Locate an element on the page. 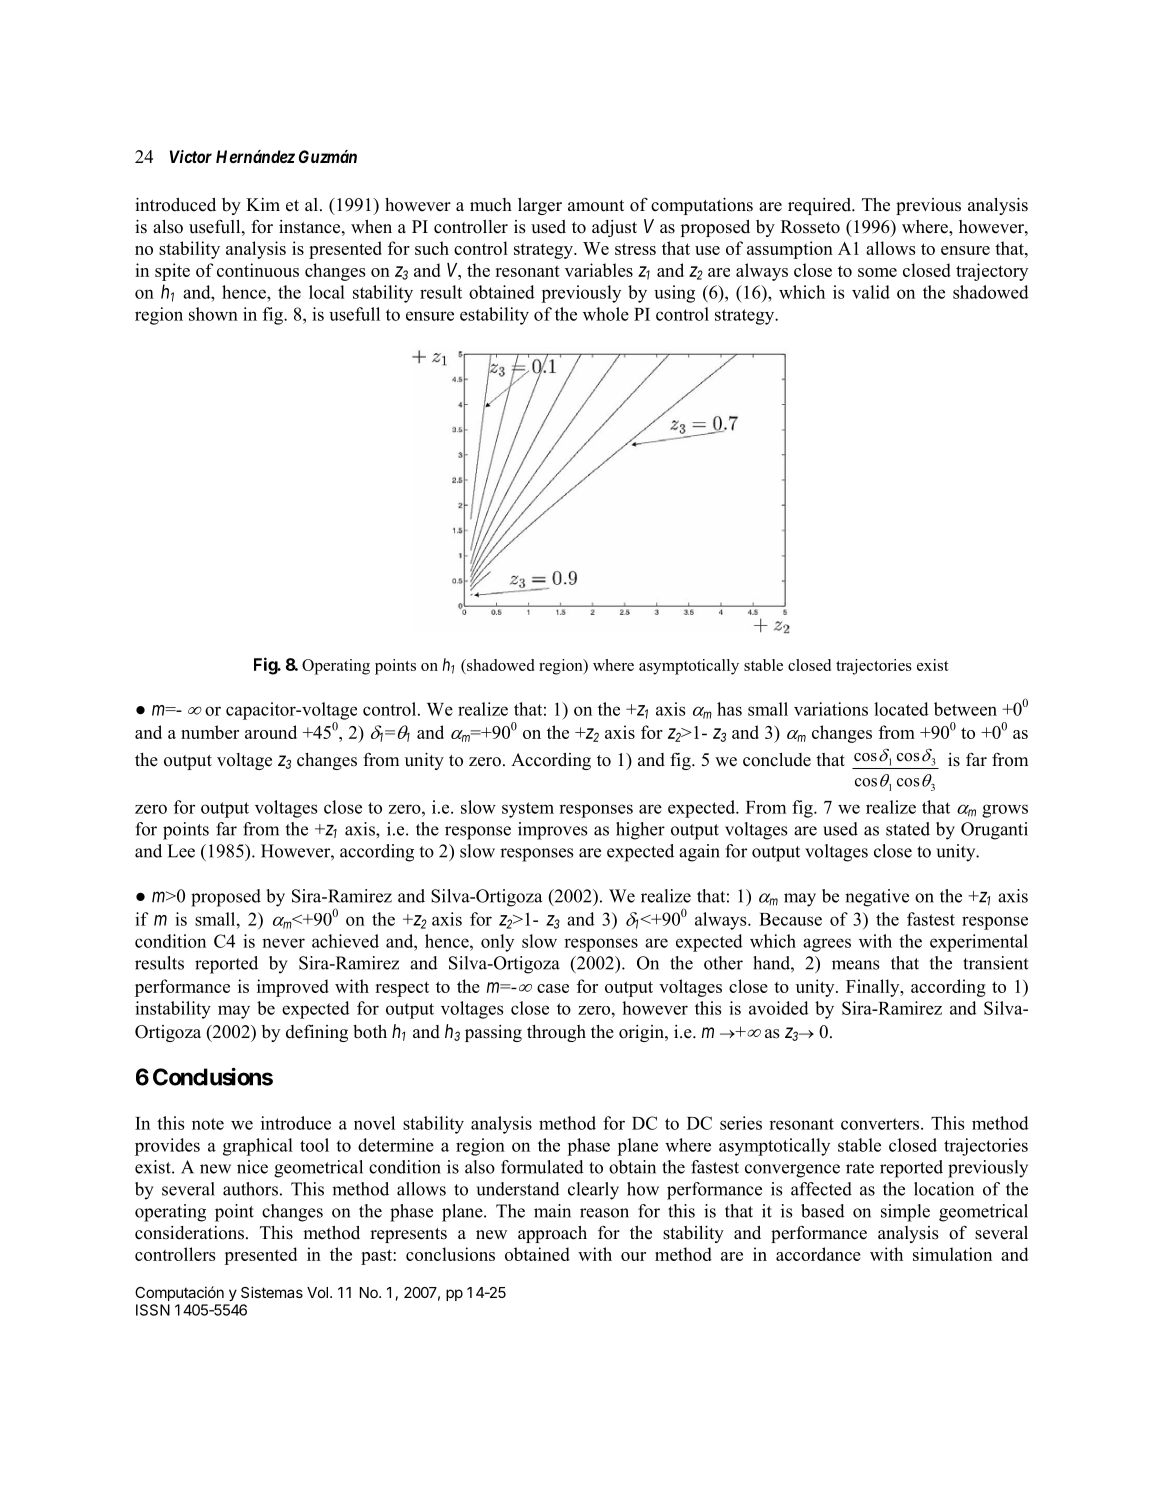 The width and height of the page is (1163, 1506). amount is located at coordinates (596, 206).
